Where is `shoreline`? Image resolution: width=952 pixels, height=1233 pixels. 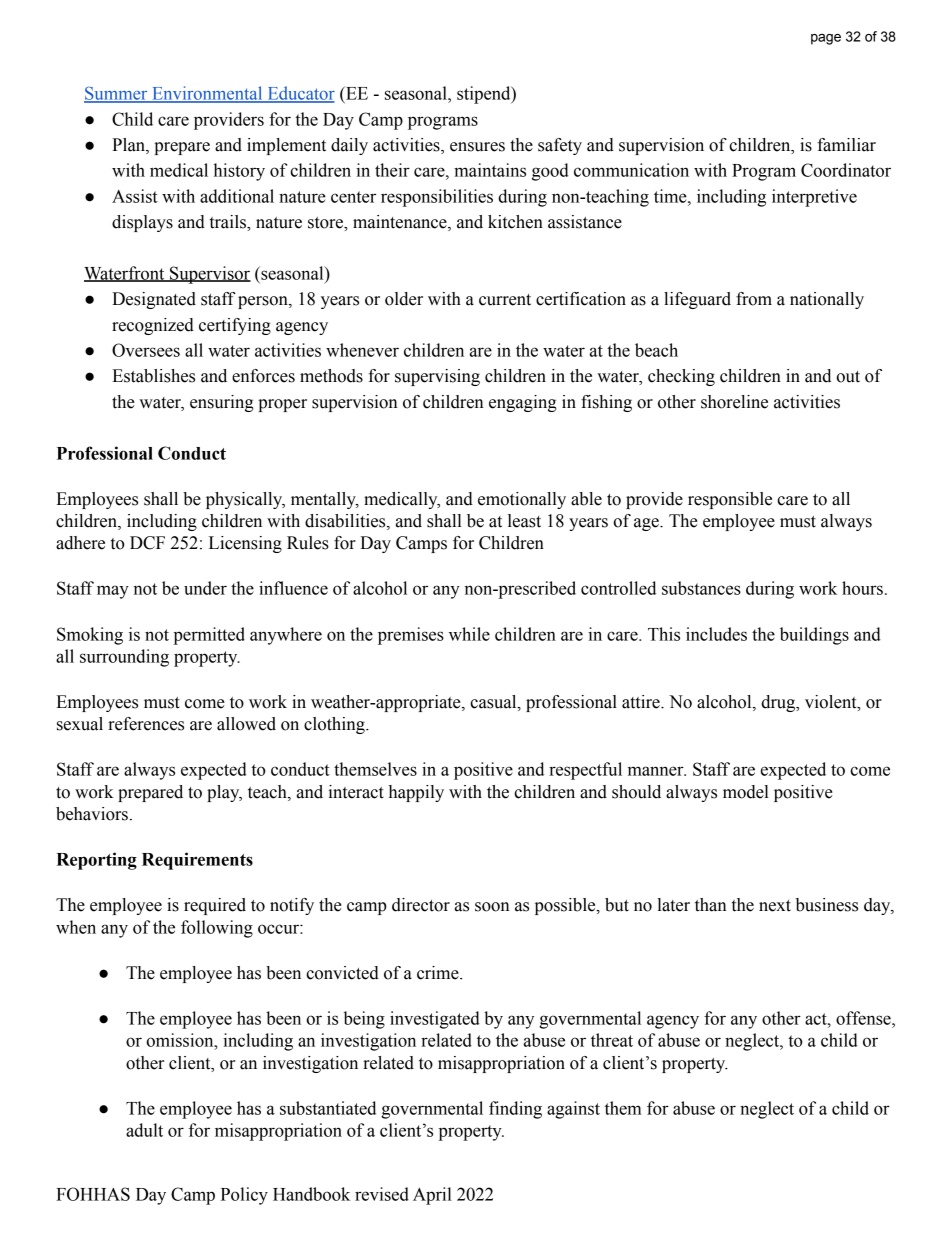 shoreline is located at coordinates (734, 402).
